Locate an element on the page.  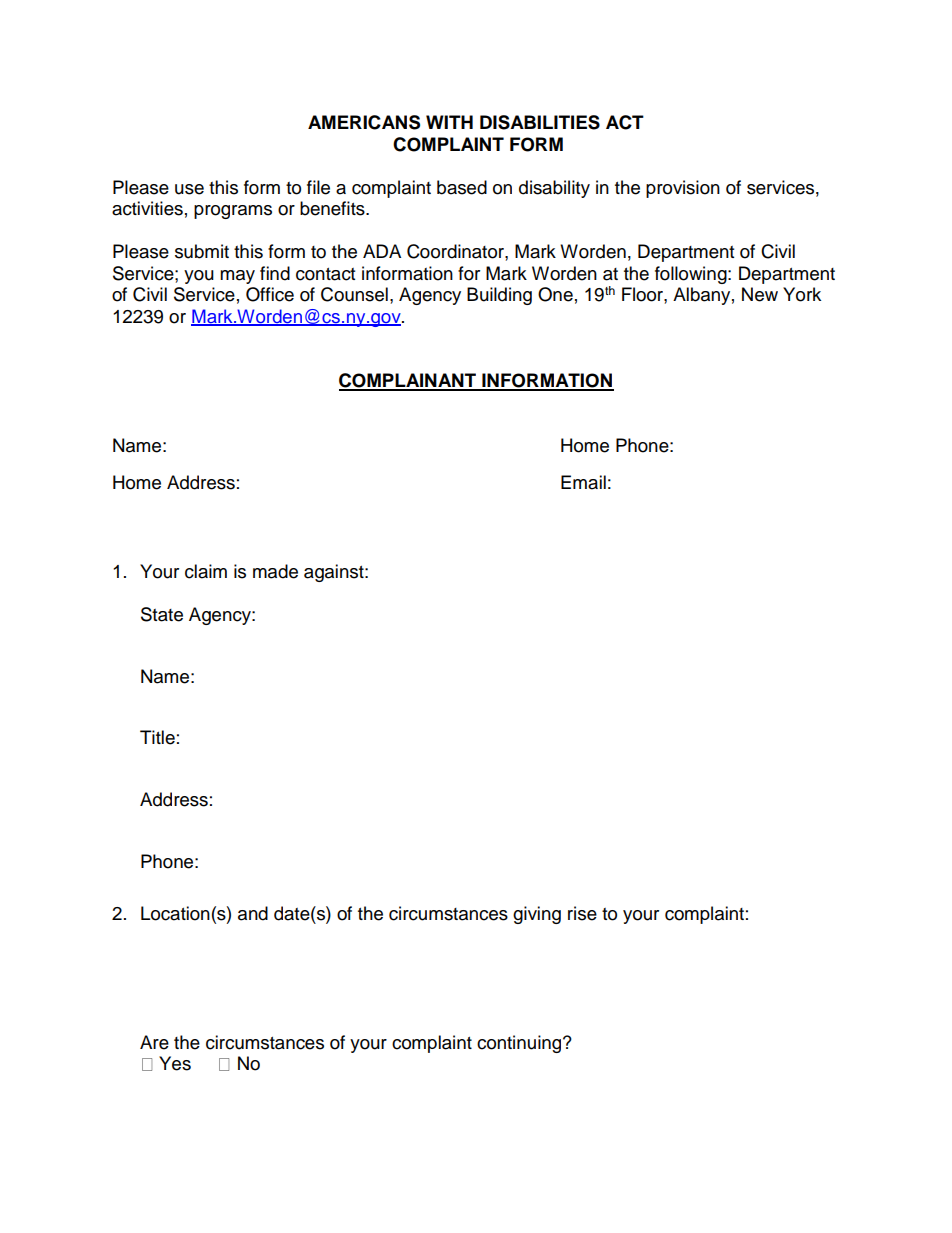
rise is located at coordinates (582, 913).
